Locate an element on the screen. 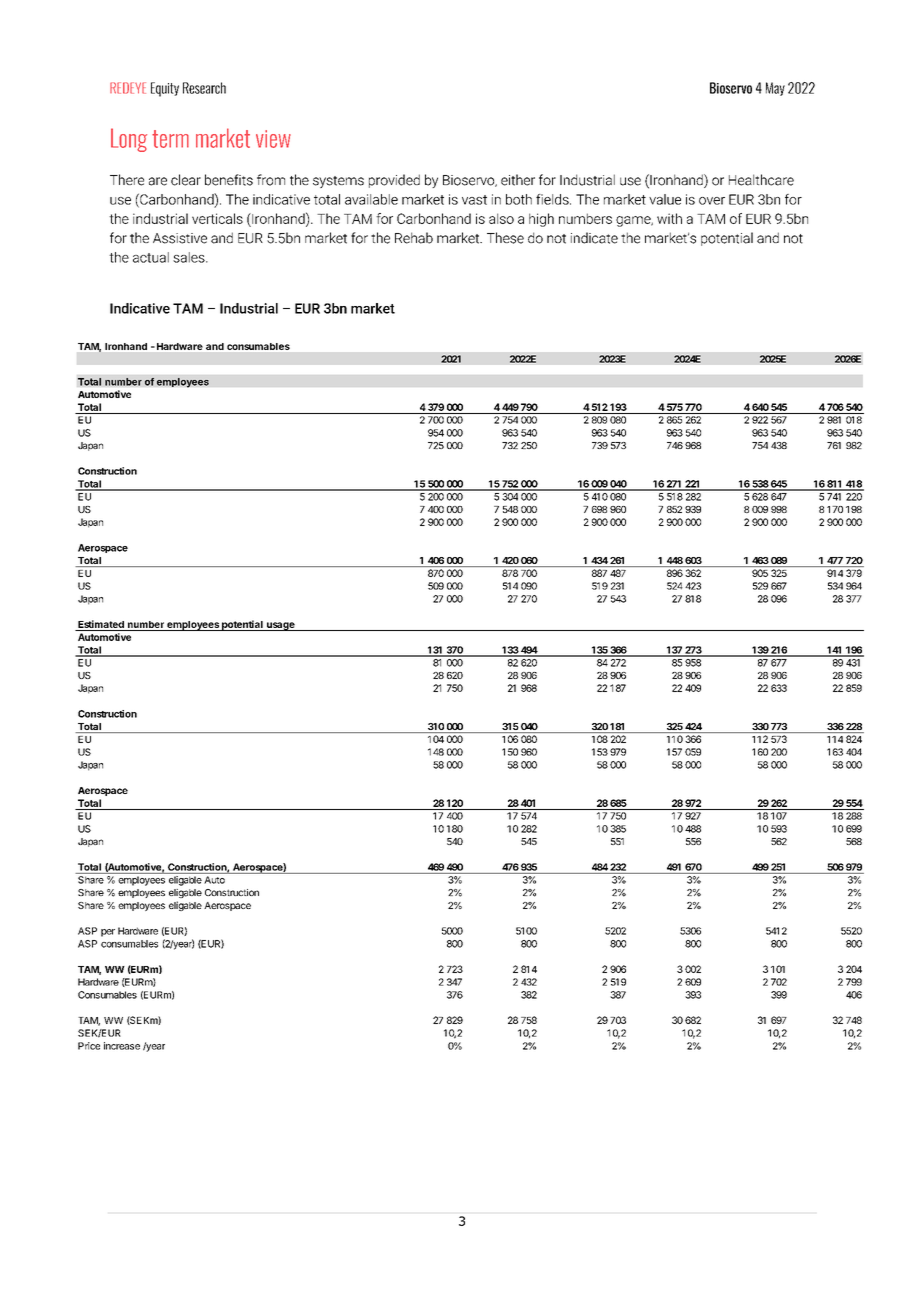 This screenshot has width=924, height=1308. high is located at coordinates (541, 220).
